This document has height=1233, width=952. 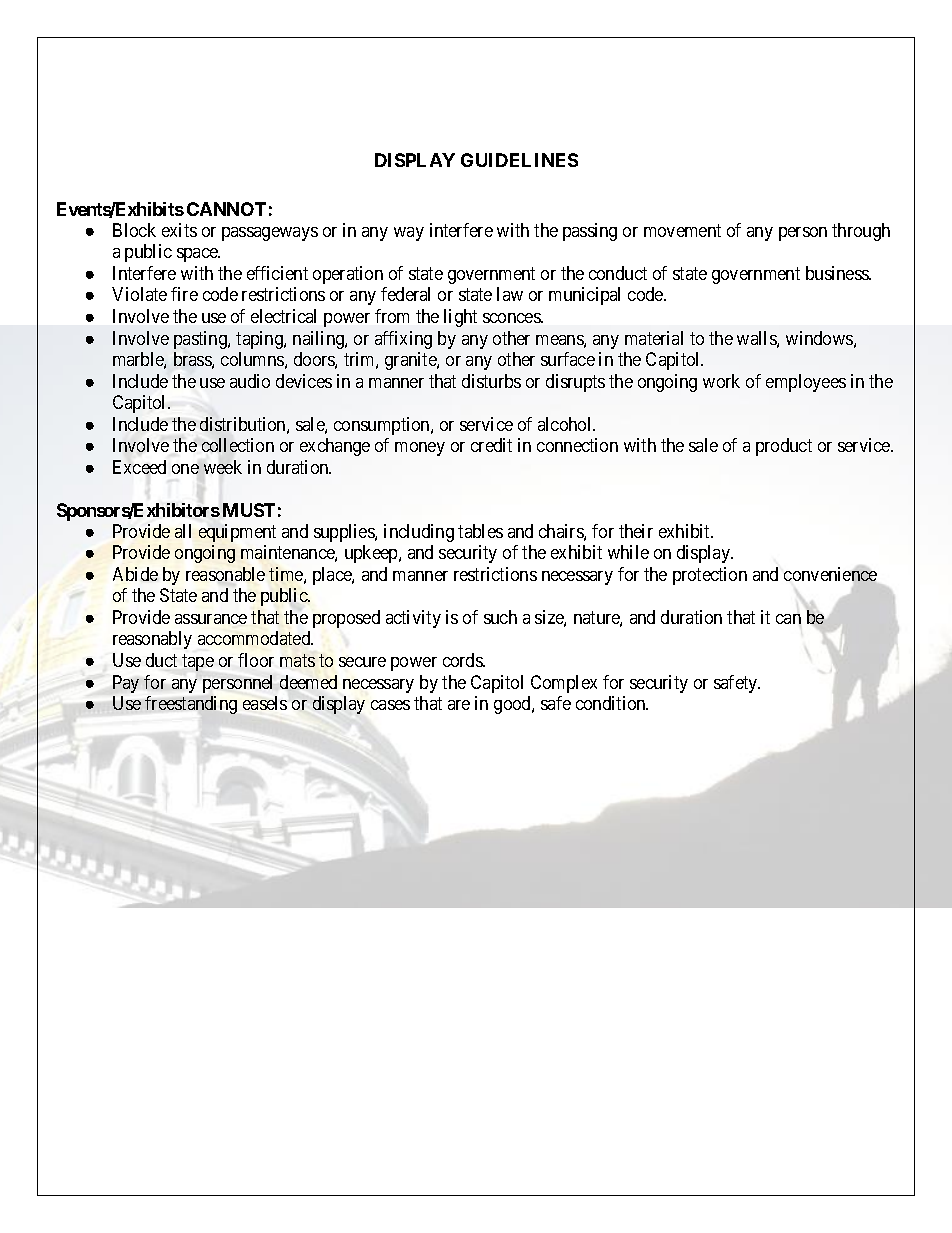 I want to click on GUIDELINES, so click(x=519, y=160).
